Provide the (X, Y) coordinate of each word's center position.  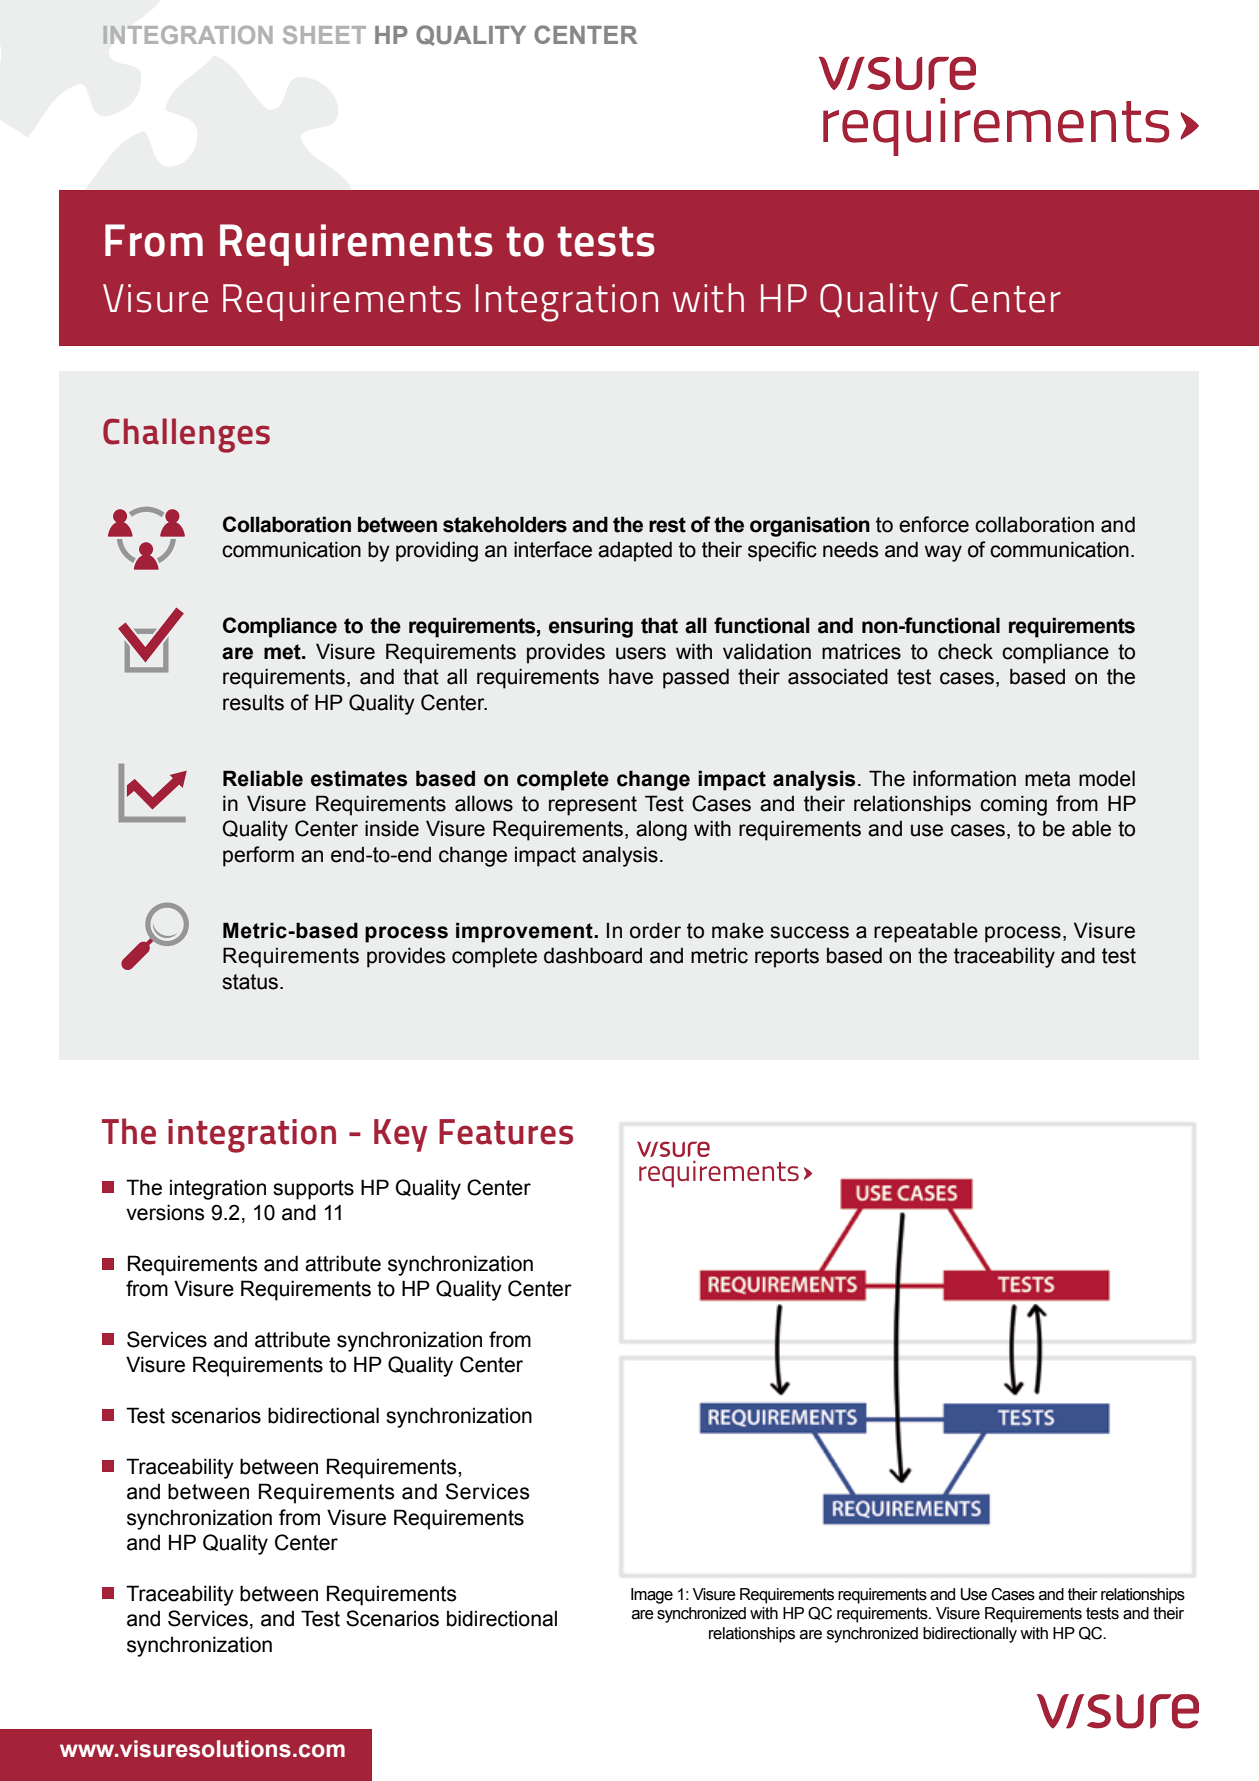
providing (437, 551)
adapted (635, 551)
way (943, 553)
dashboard (593, 955)
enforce (934, 524)
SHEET (324, 34)
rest (667, 525)
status (250, 982)
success (809, 932)
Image (652, 1596)
